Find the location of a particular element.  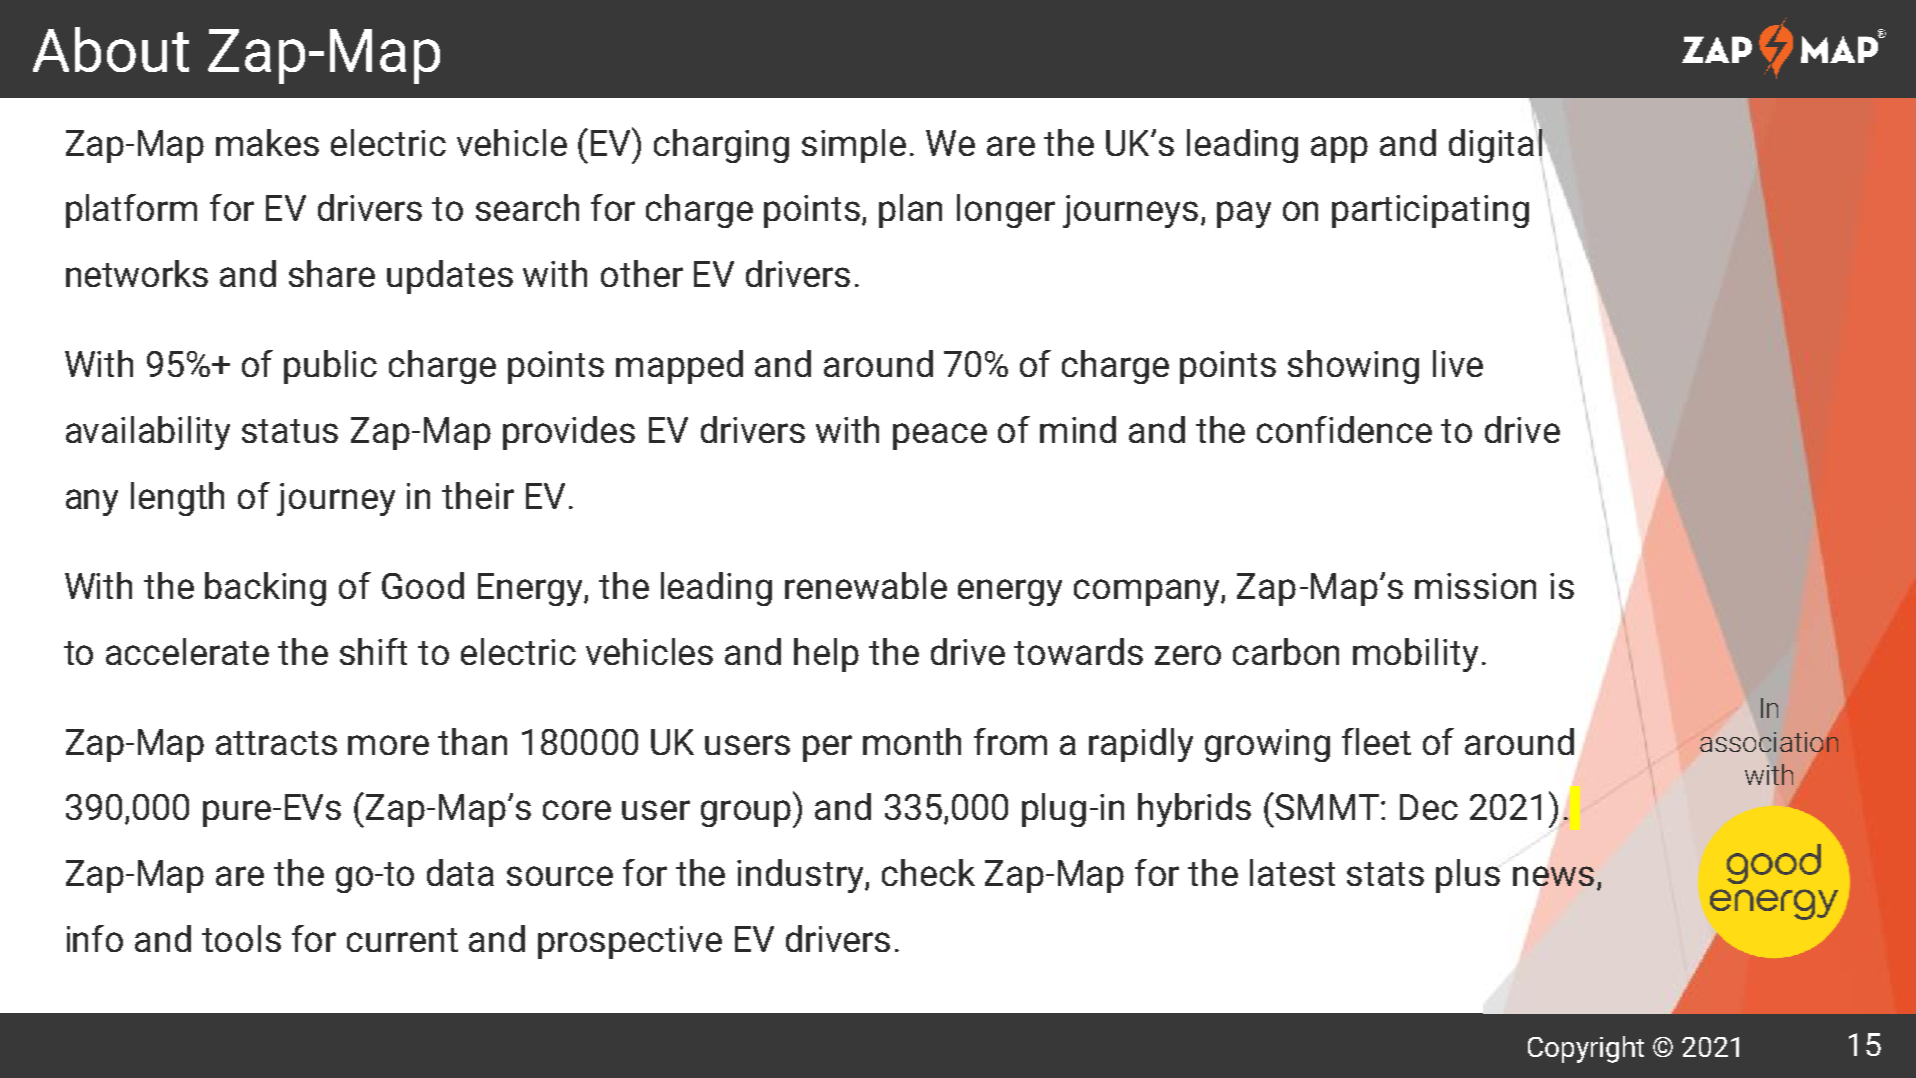

participating is located at coordinates (1430, 211).
